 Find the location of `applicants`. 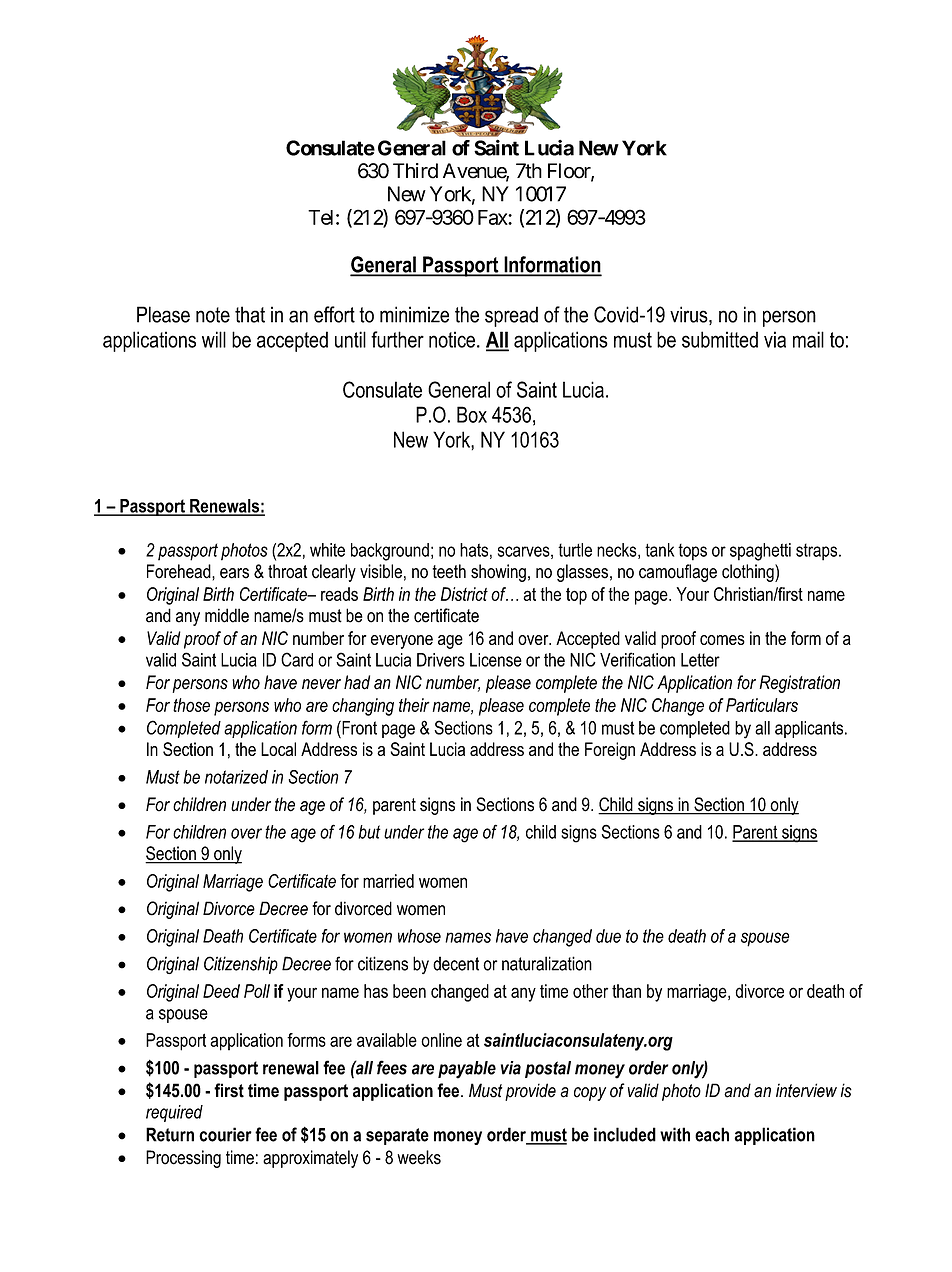

applicants is located at coordinates (810, 729).
